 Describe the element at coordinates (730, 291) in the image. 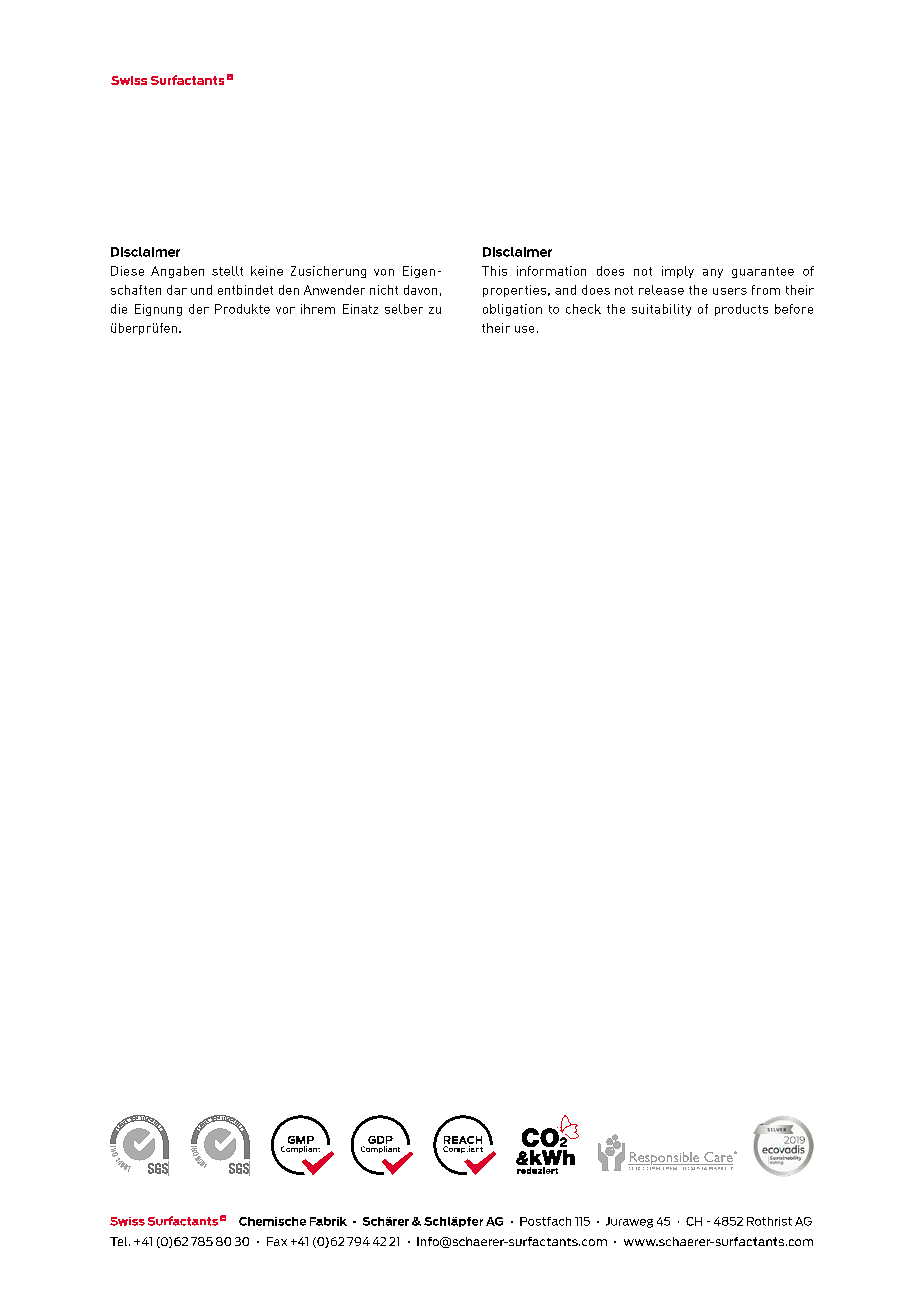

I see `users` at that location.
